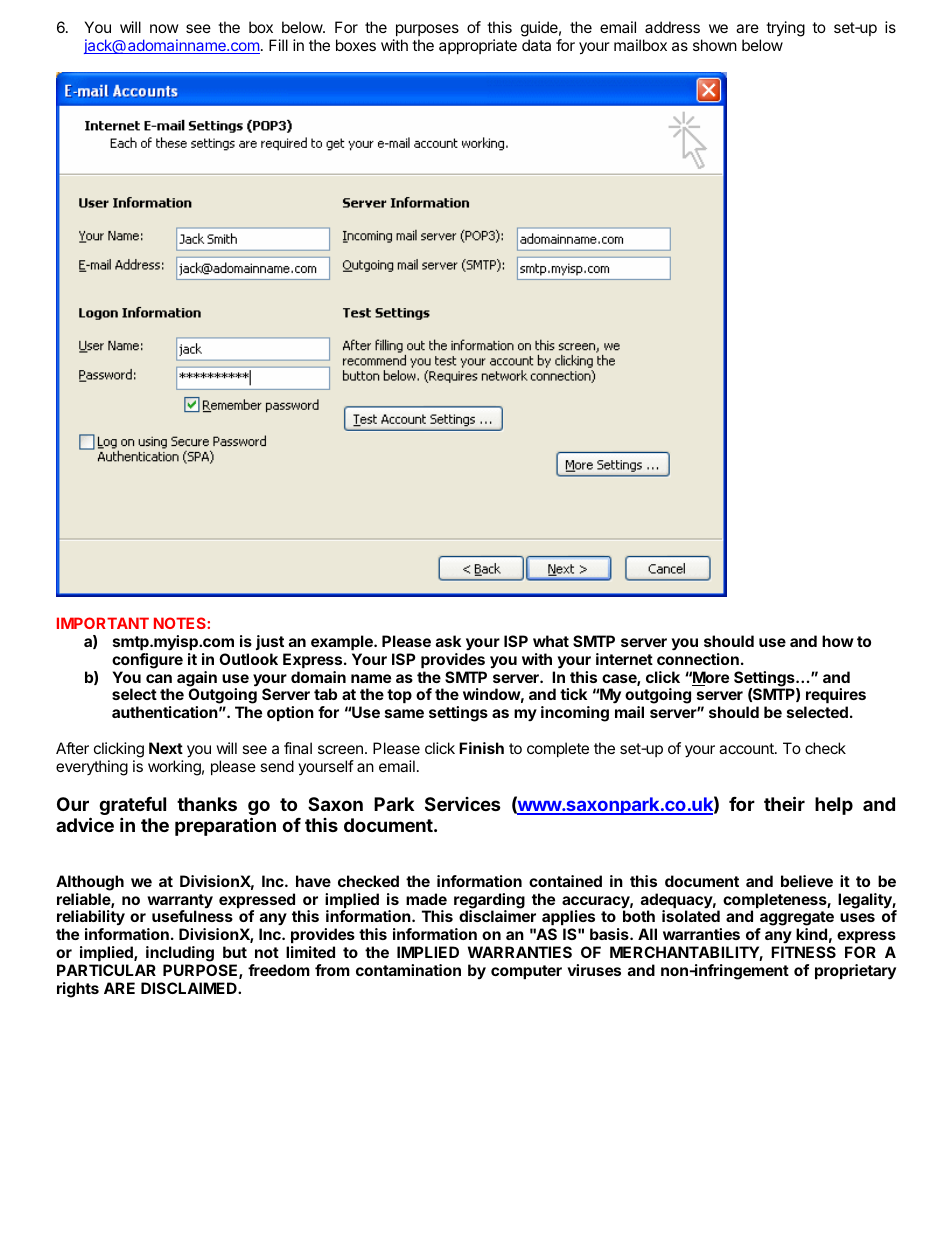 This document has width=952, height=1233. I want to click on Finish, so click(481, 748).
